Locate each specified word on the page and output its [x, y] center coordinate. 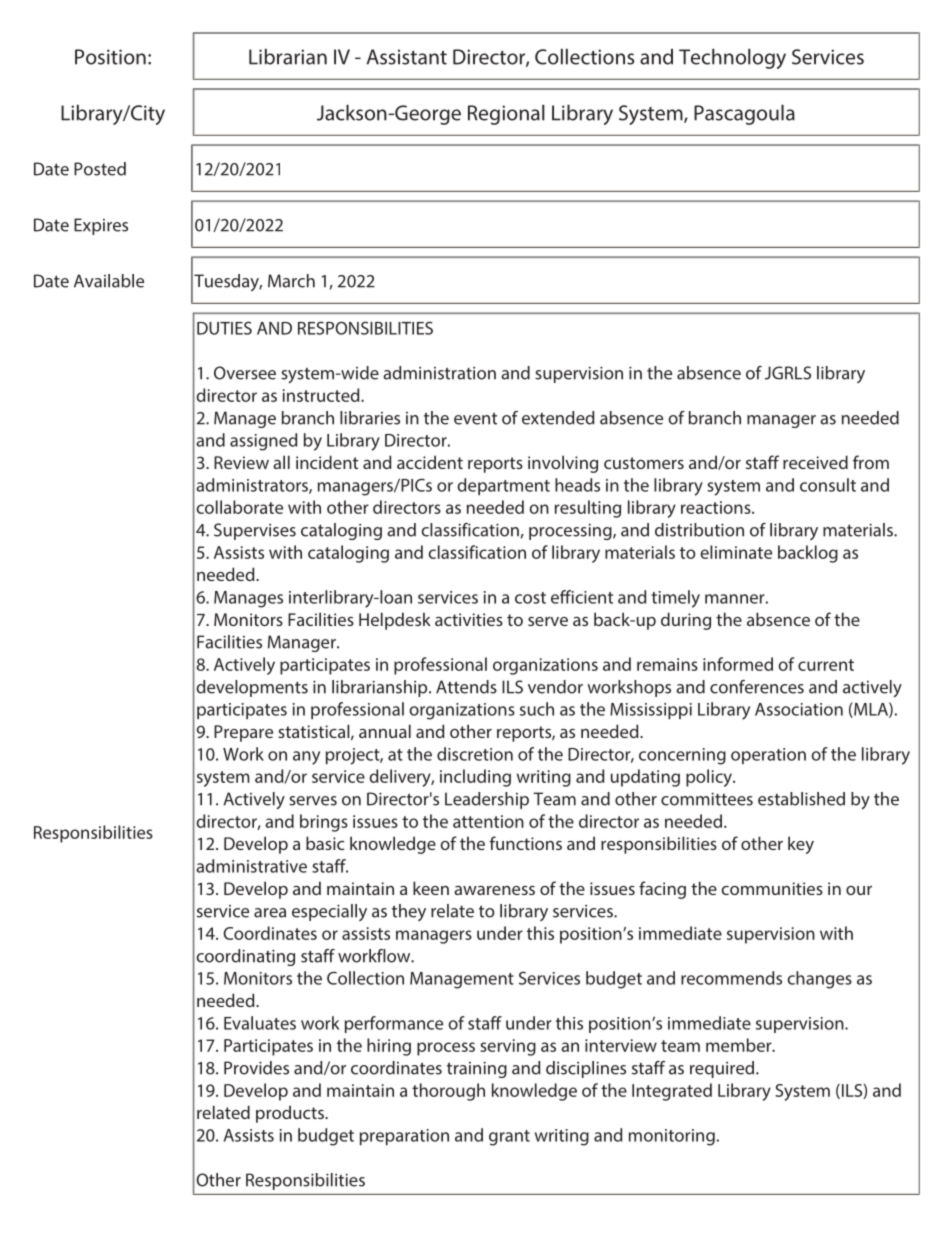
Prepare [243, 733]
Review [241, 462]
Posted [100, 169]
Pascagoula [744, 115]
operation [768, 756]
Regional [506, 115]
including [475, 778]
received [815, 462]
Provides [256, 1068]
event [475, 418]
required [722, 1069]
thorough [448, 1092]
